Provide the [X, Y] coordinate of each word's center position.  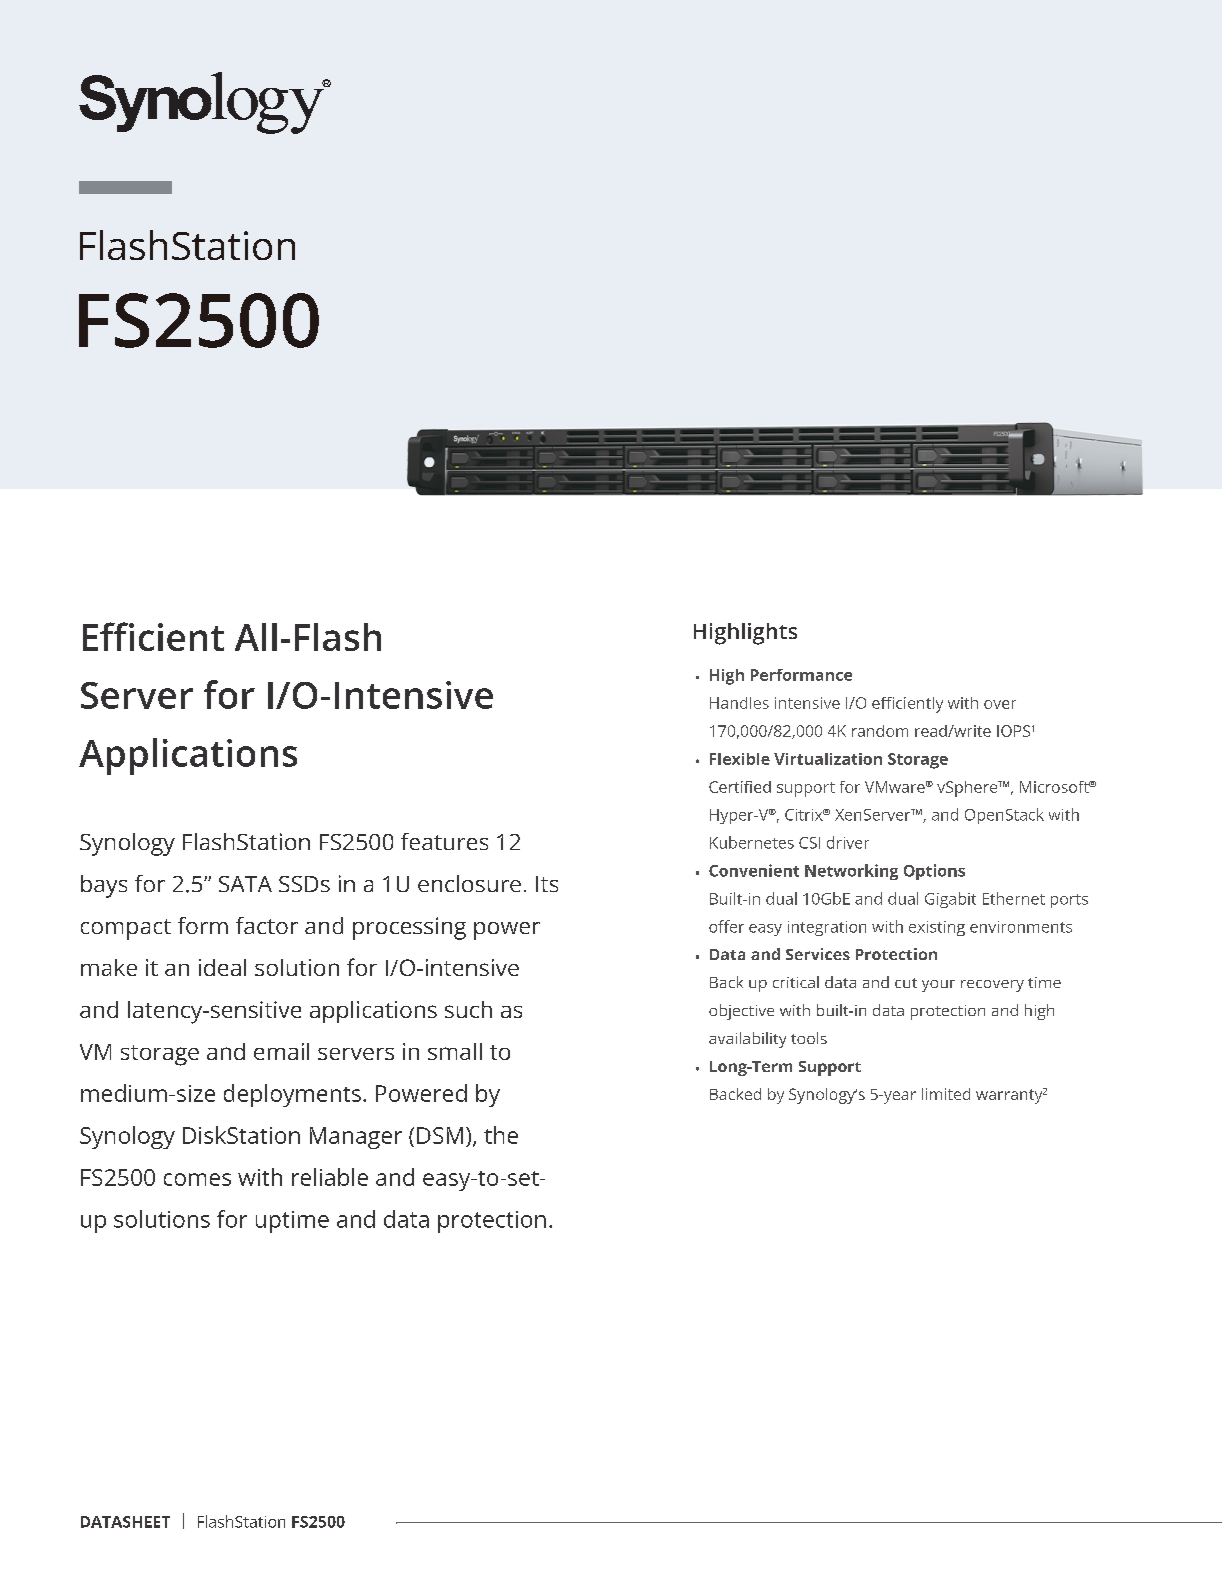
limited [946, 1094]
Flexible [740, 759]
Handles [739, 703]
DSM [440, 1135]
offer [726, 926]
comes [197, 1179]
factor [267, 925]
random [880, 731]
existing [937, 928]
